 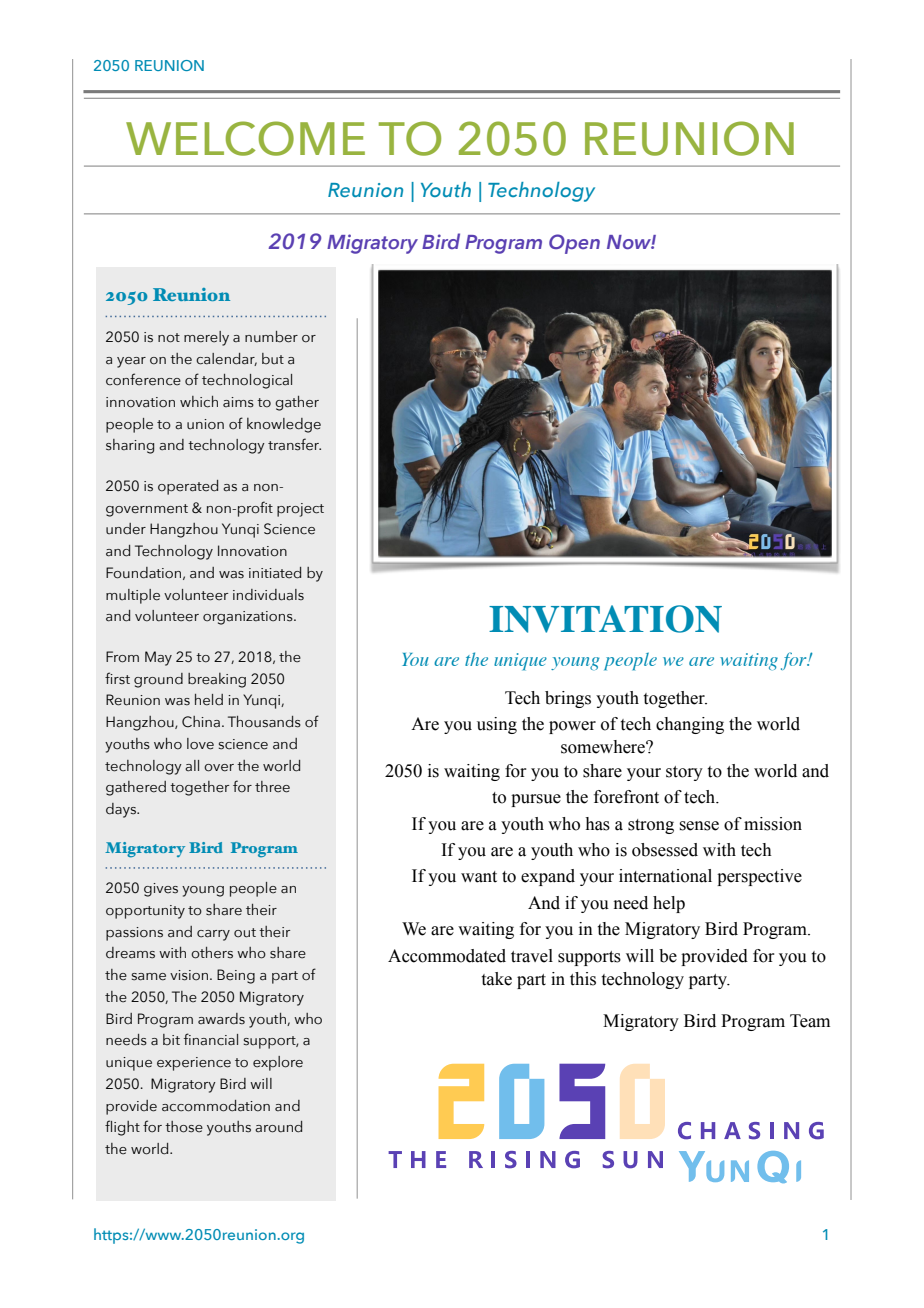 I want to click on Open, so click(x=574, y=244).
